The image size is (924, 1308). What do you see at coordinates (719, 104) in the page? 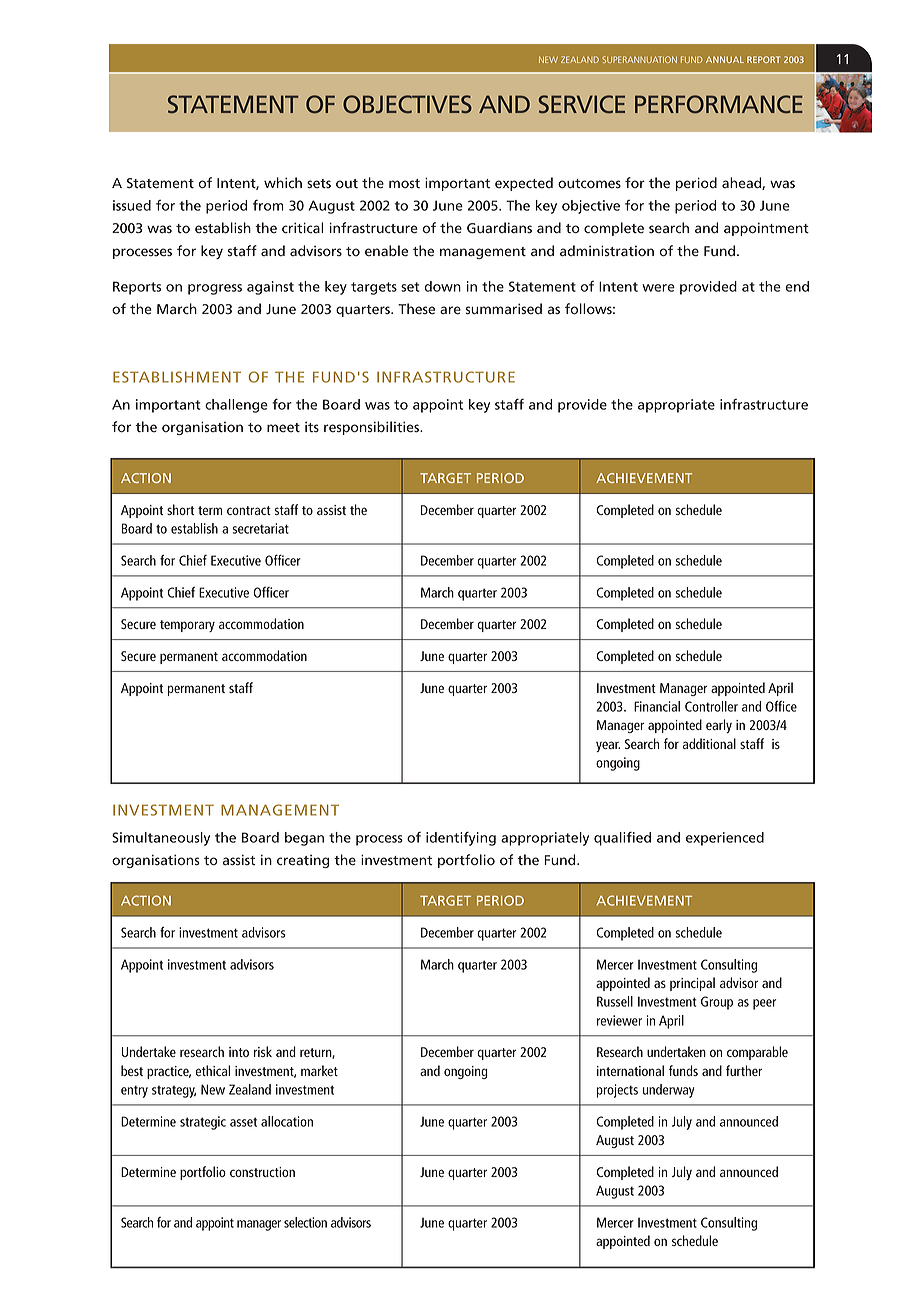
I see `PERFORMANCE` at bounding box center [719, 104].
